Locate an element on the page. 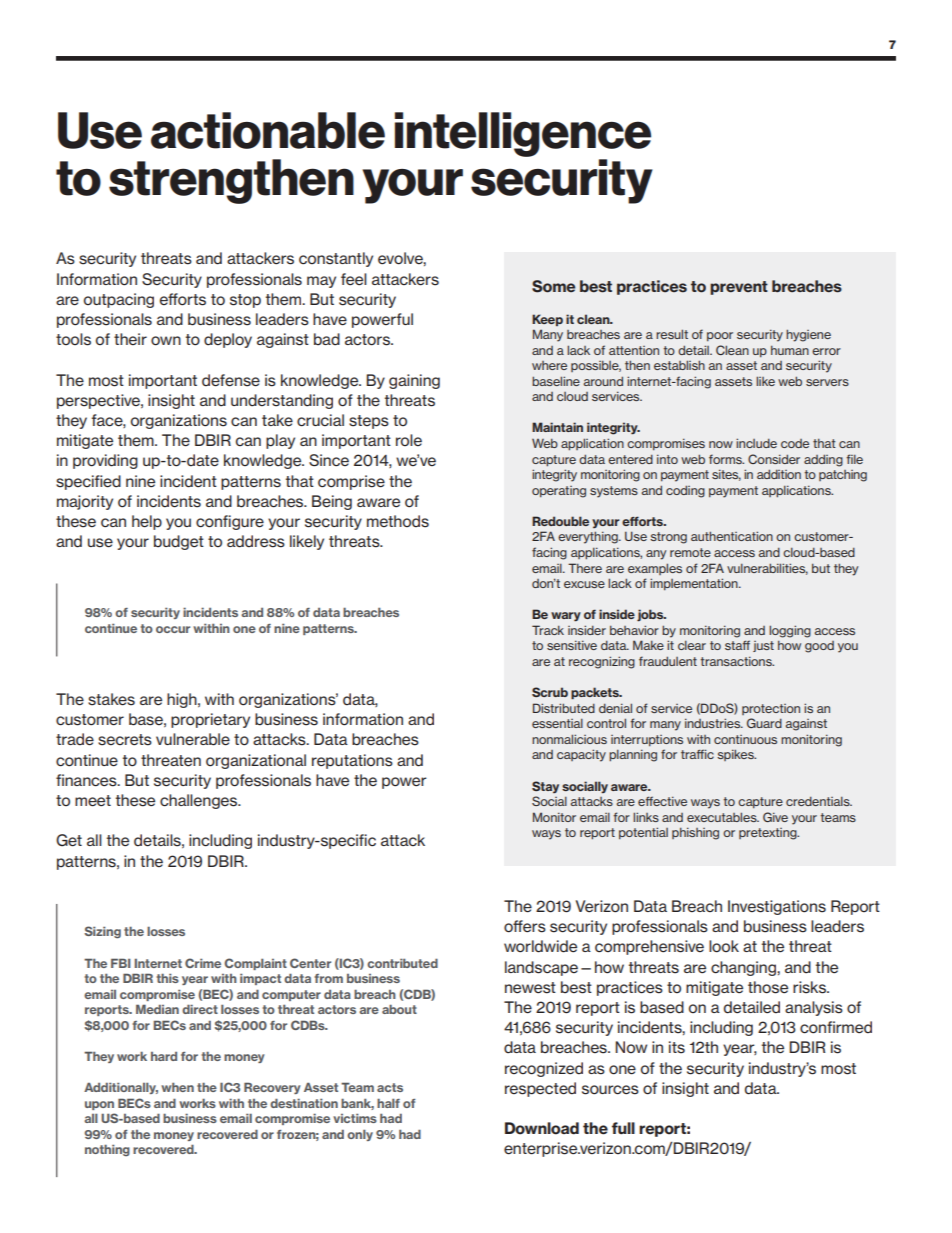  actionable is located at coordinates (268, 130).
